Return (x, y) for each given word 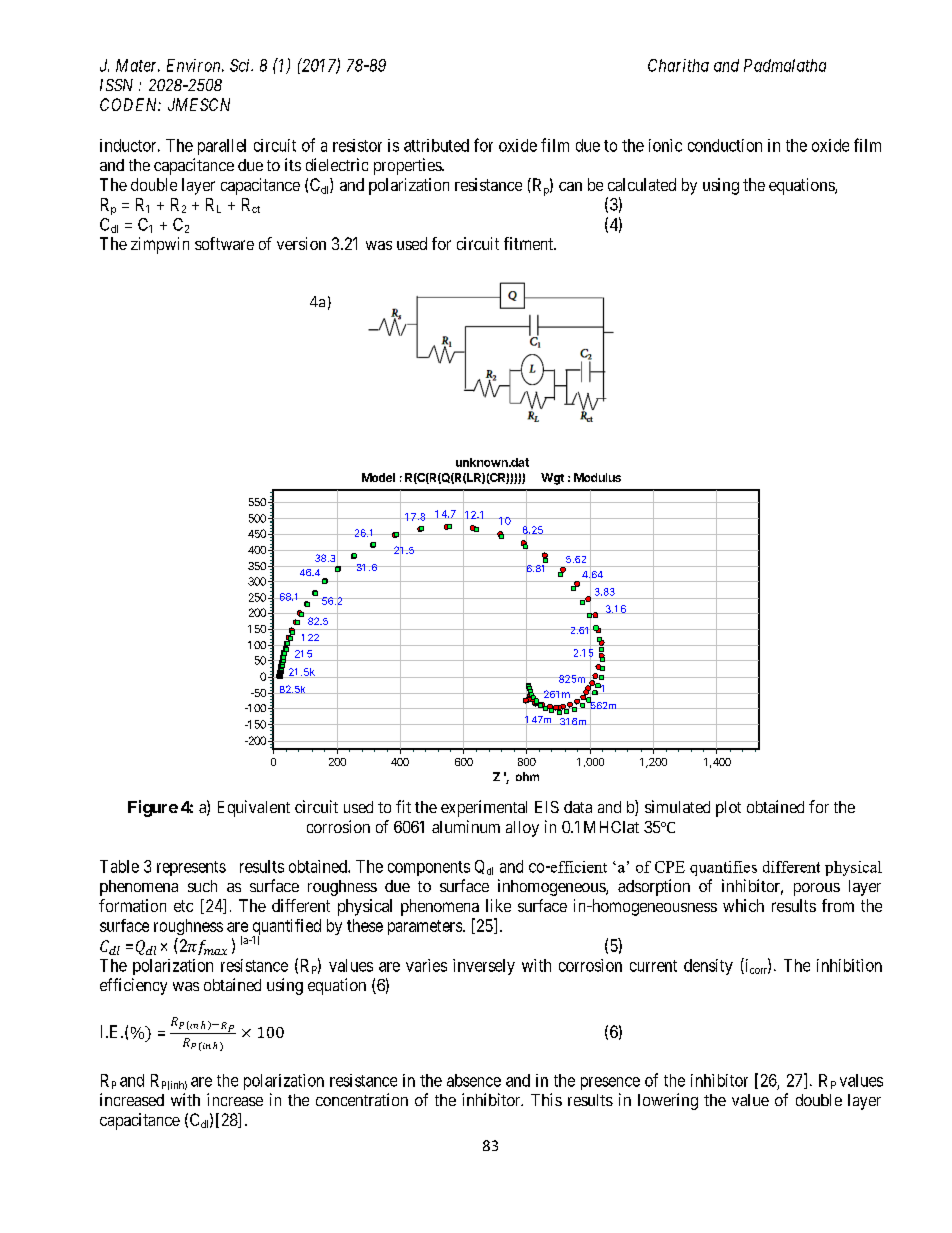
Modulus (597, 477)
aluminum (466, 826)
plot (728, 809)
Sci (241, 65)
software (224, 243)
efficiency (133, 986)
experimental (484, 808)
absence (474, 1080)
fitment (529, 243)
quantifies (723, 868)
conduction (725, 145)
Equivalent (254, 808)
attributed (436, 145)
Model (378, 477)
